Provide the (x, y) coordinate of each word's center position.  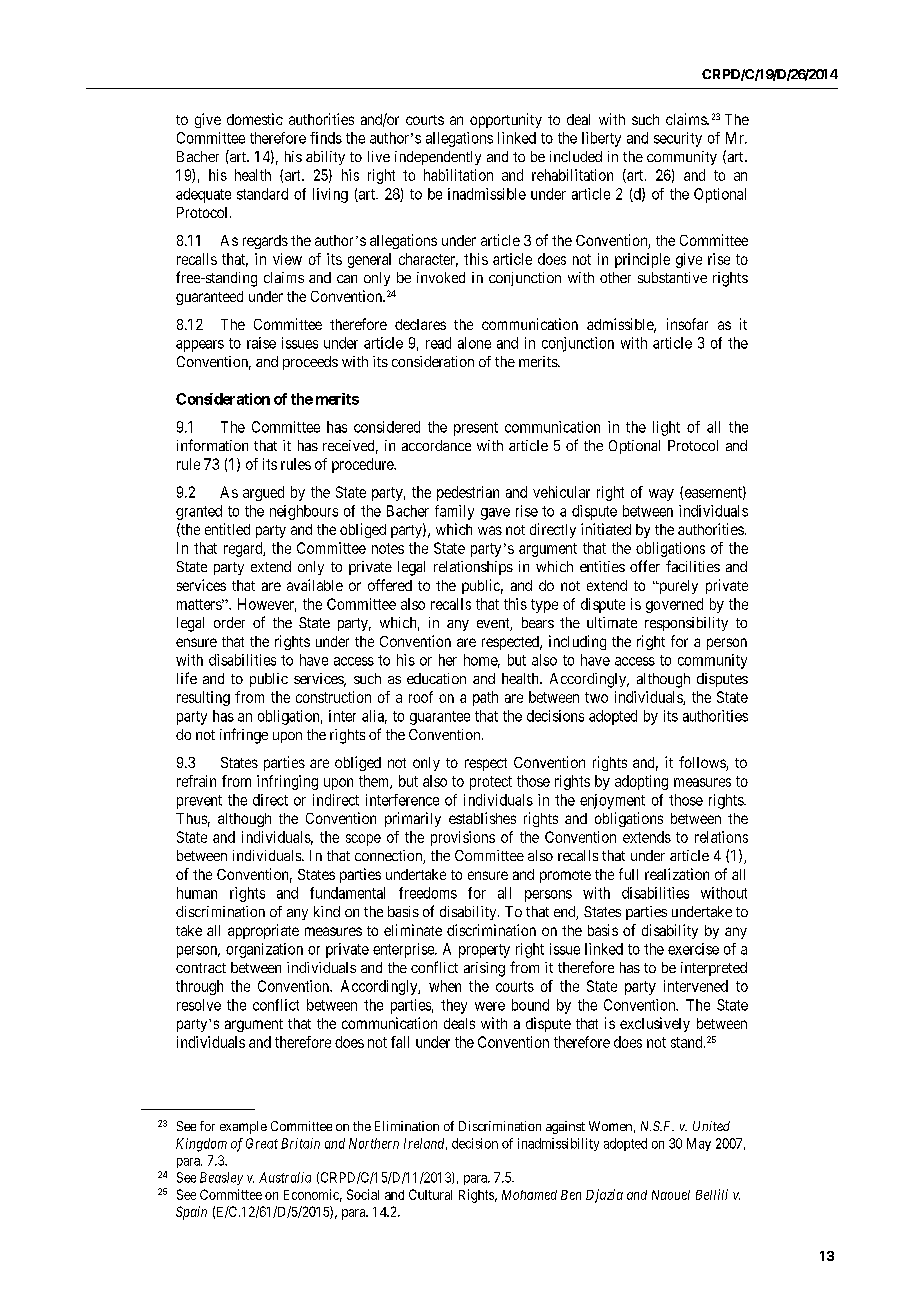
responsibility (686, 624)
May (699, 1144)
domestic (255, 119)
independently (438, 158)
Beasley (221, 1178)
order (229, 622)
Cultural (430, 1194)
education (436, 678)
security (678, 139)
